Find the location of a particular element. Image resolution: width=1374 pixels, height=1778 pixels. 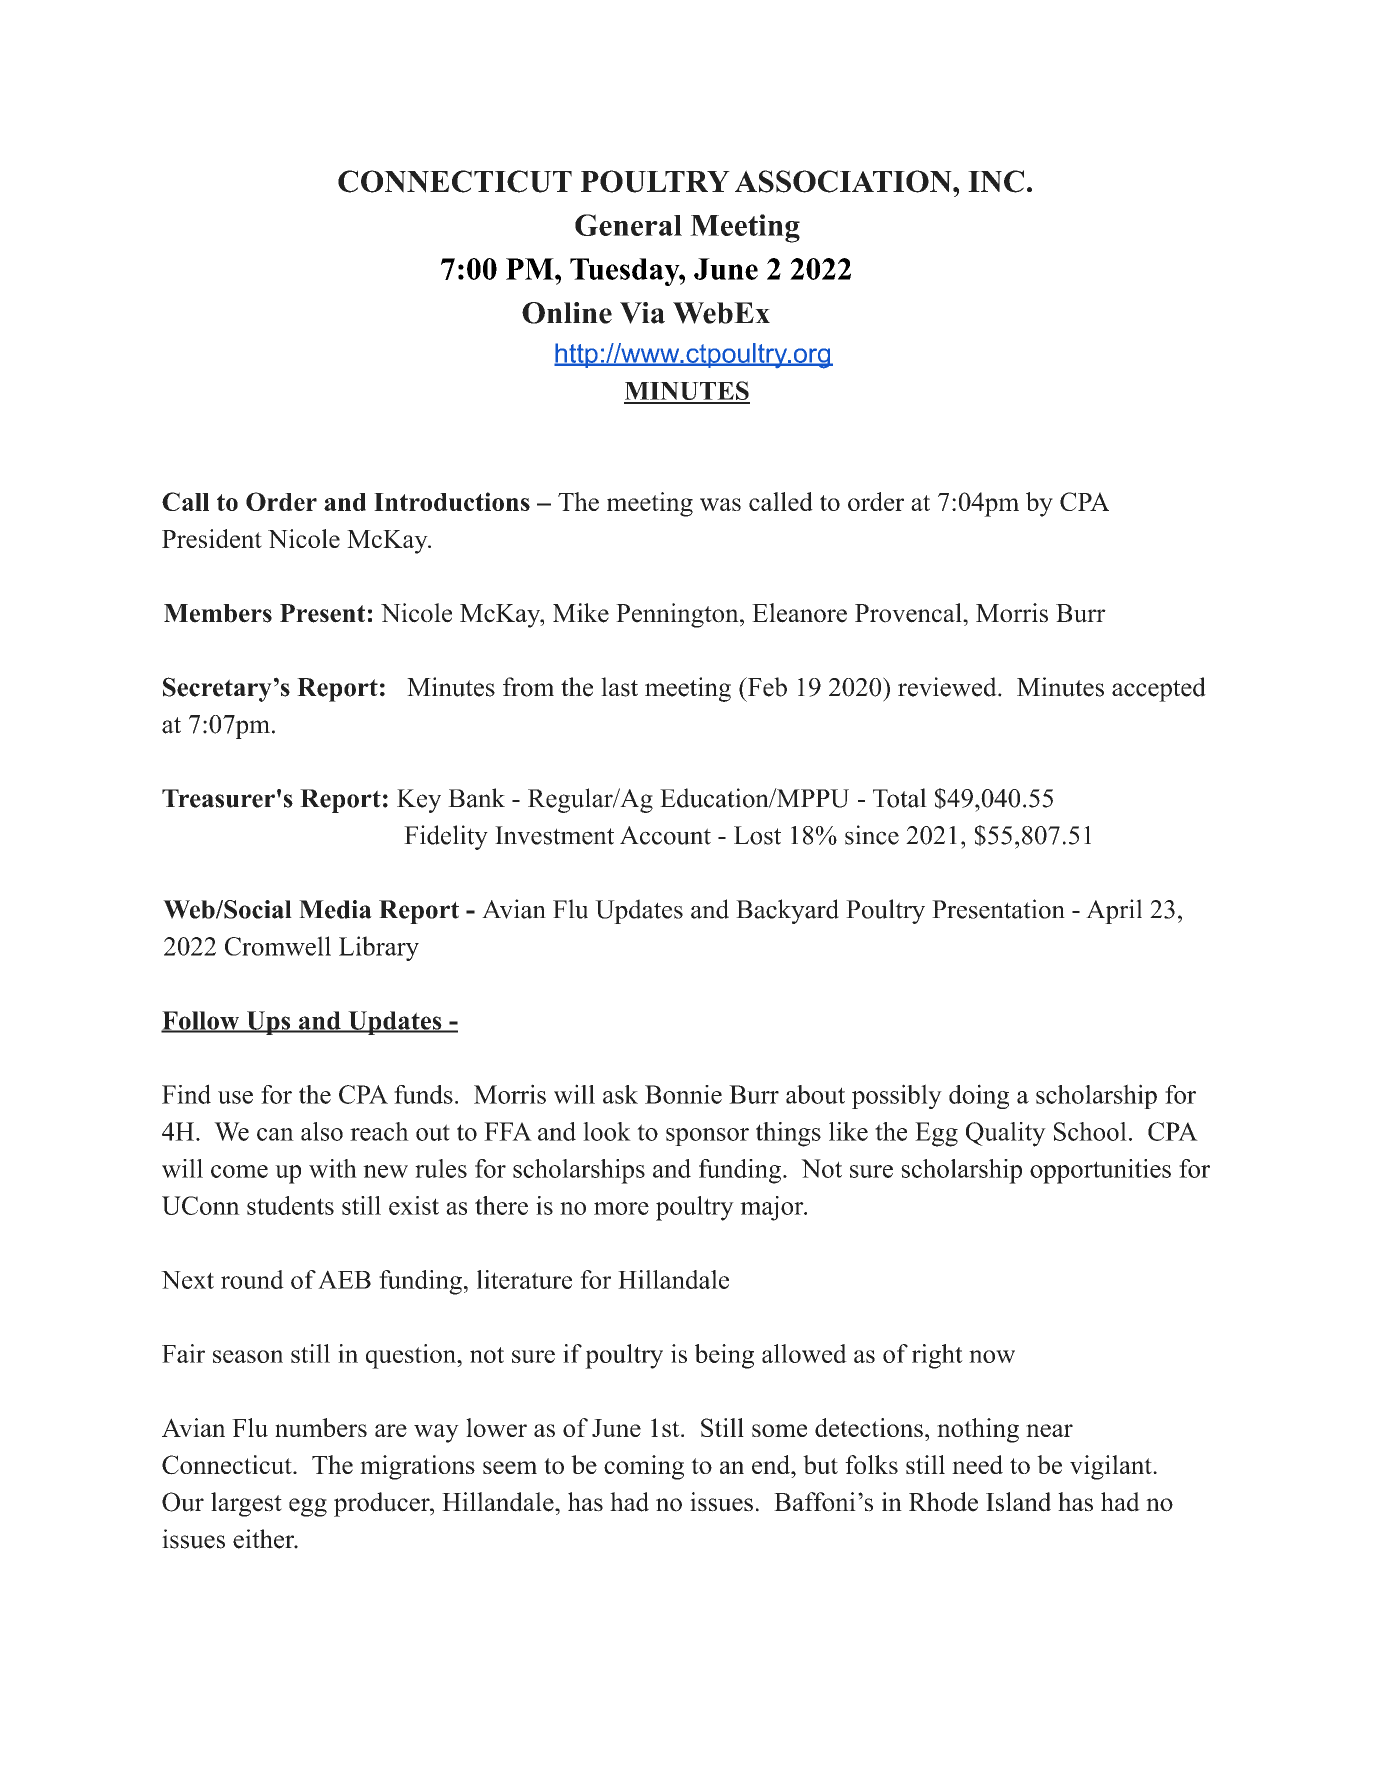

General is located at coordinates (628, 225).
